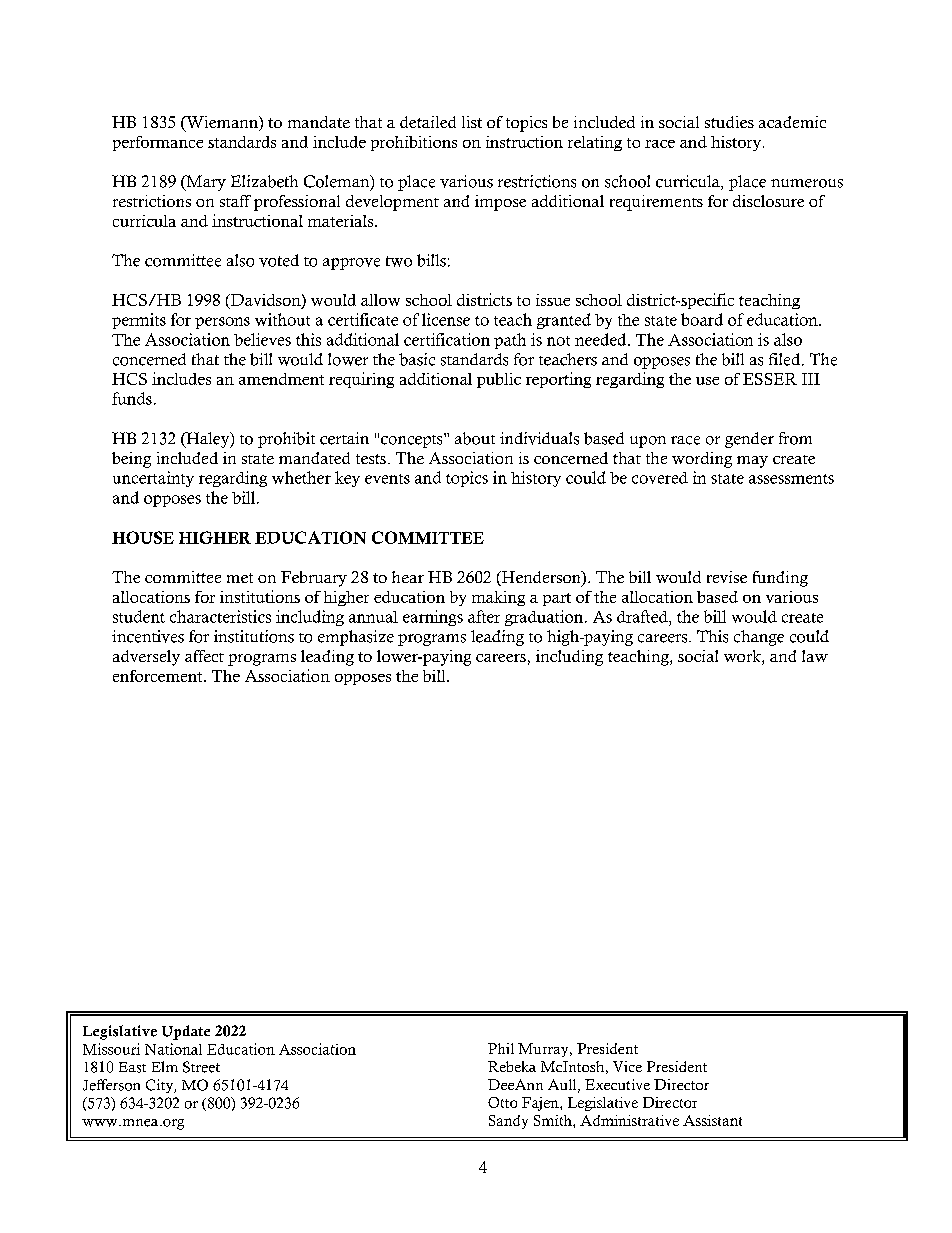 Image resolution: width=952 pixels, height=1233 pixels. What do you see at coordinates (159, 676) in the page?
I see `enforcement` at bounding box center [159, 676].
